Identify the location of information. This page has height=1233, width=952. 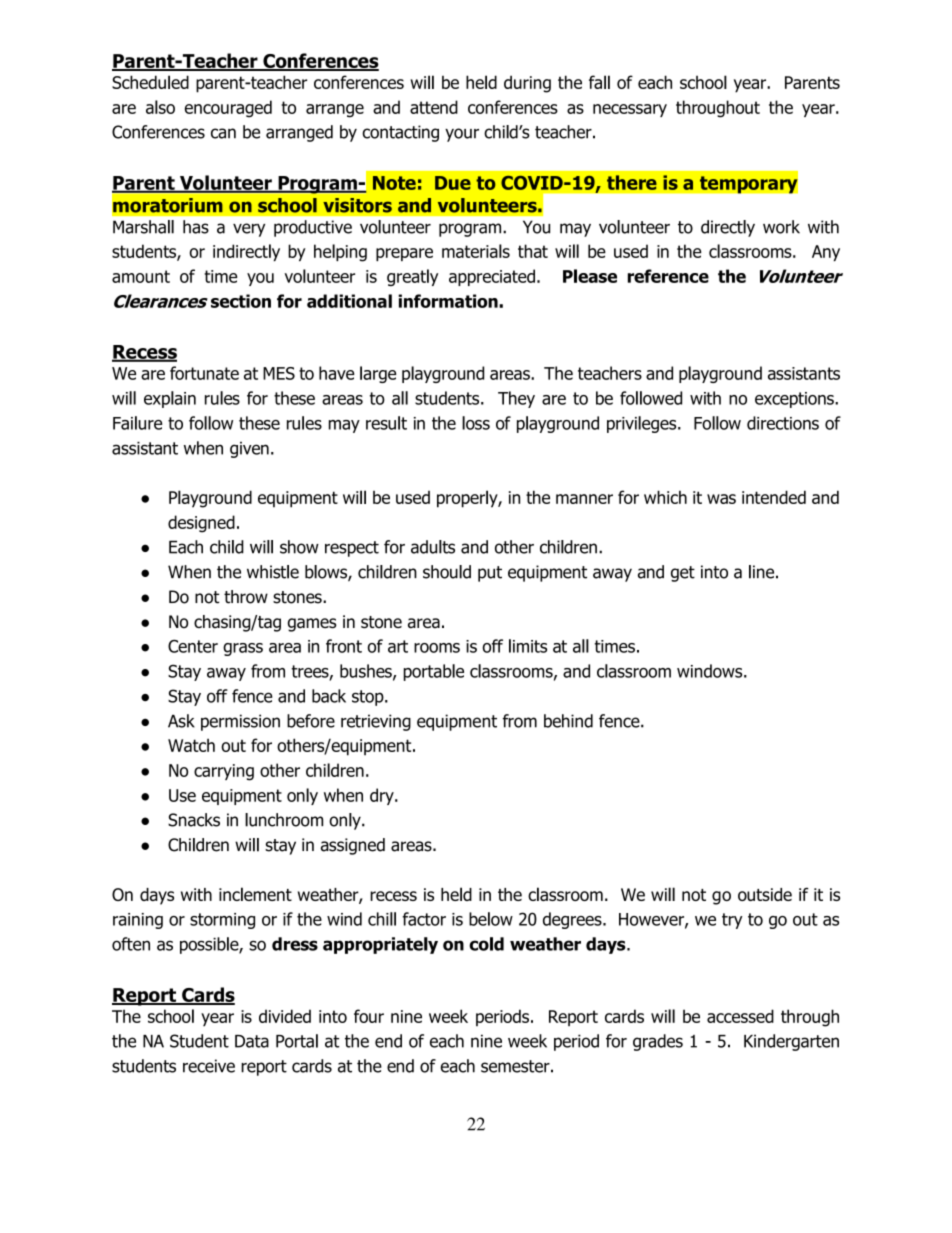
(449, 301).
